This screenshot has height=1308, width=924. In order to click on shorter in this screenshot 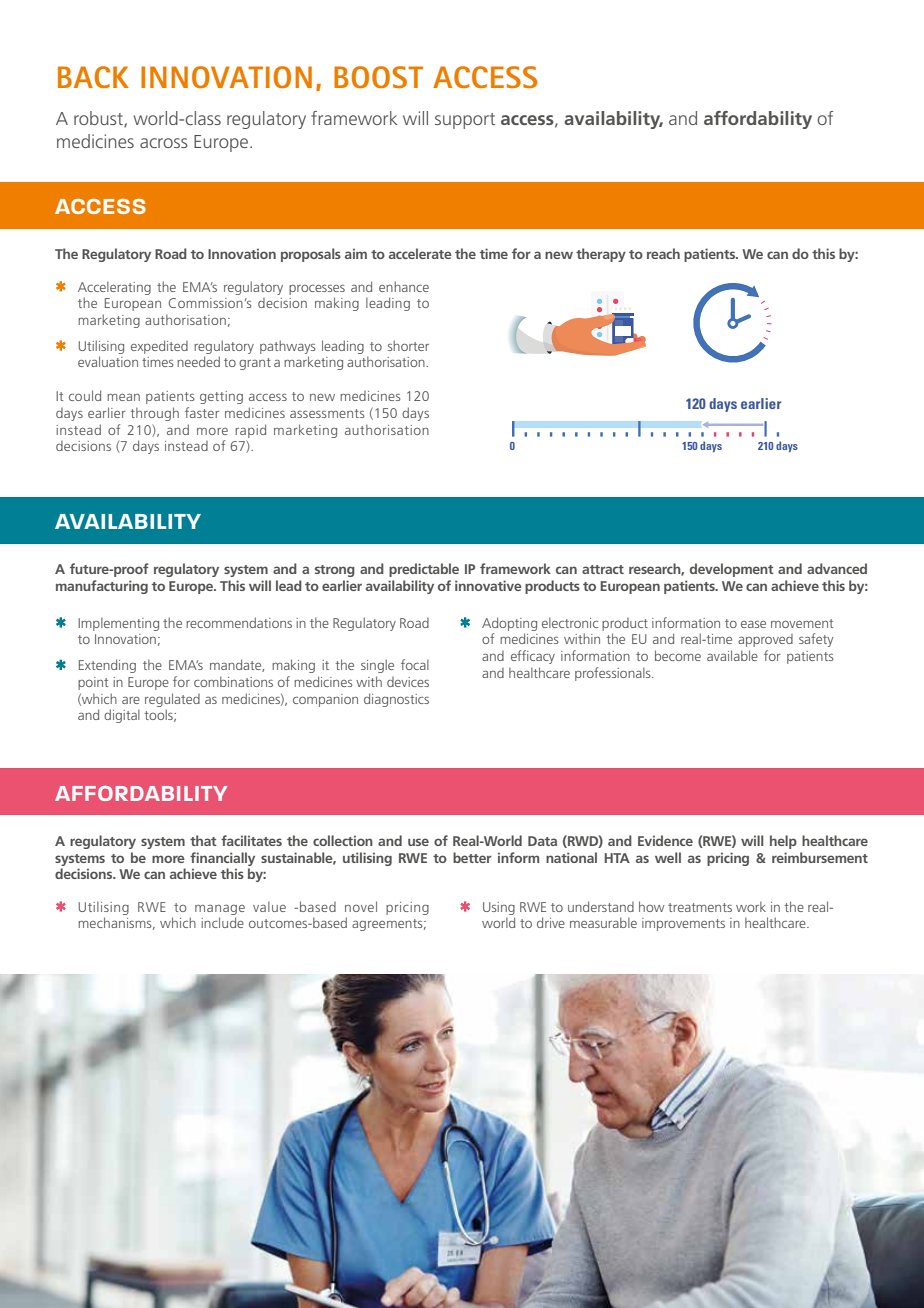, I will do `click(408, 345)`.
